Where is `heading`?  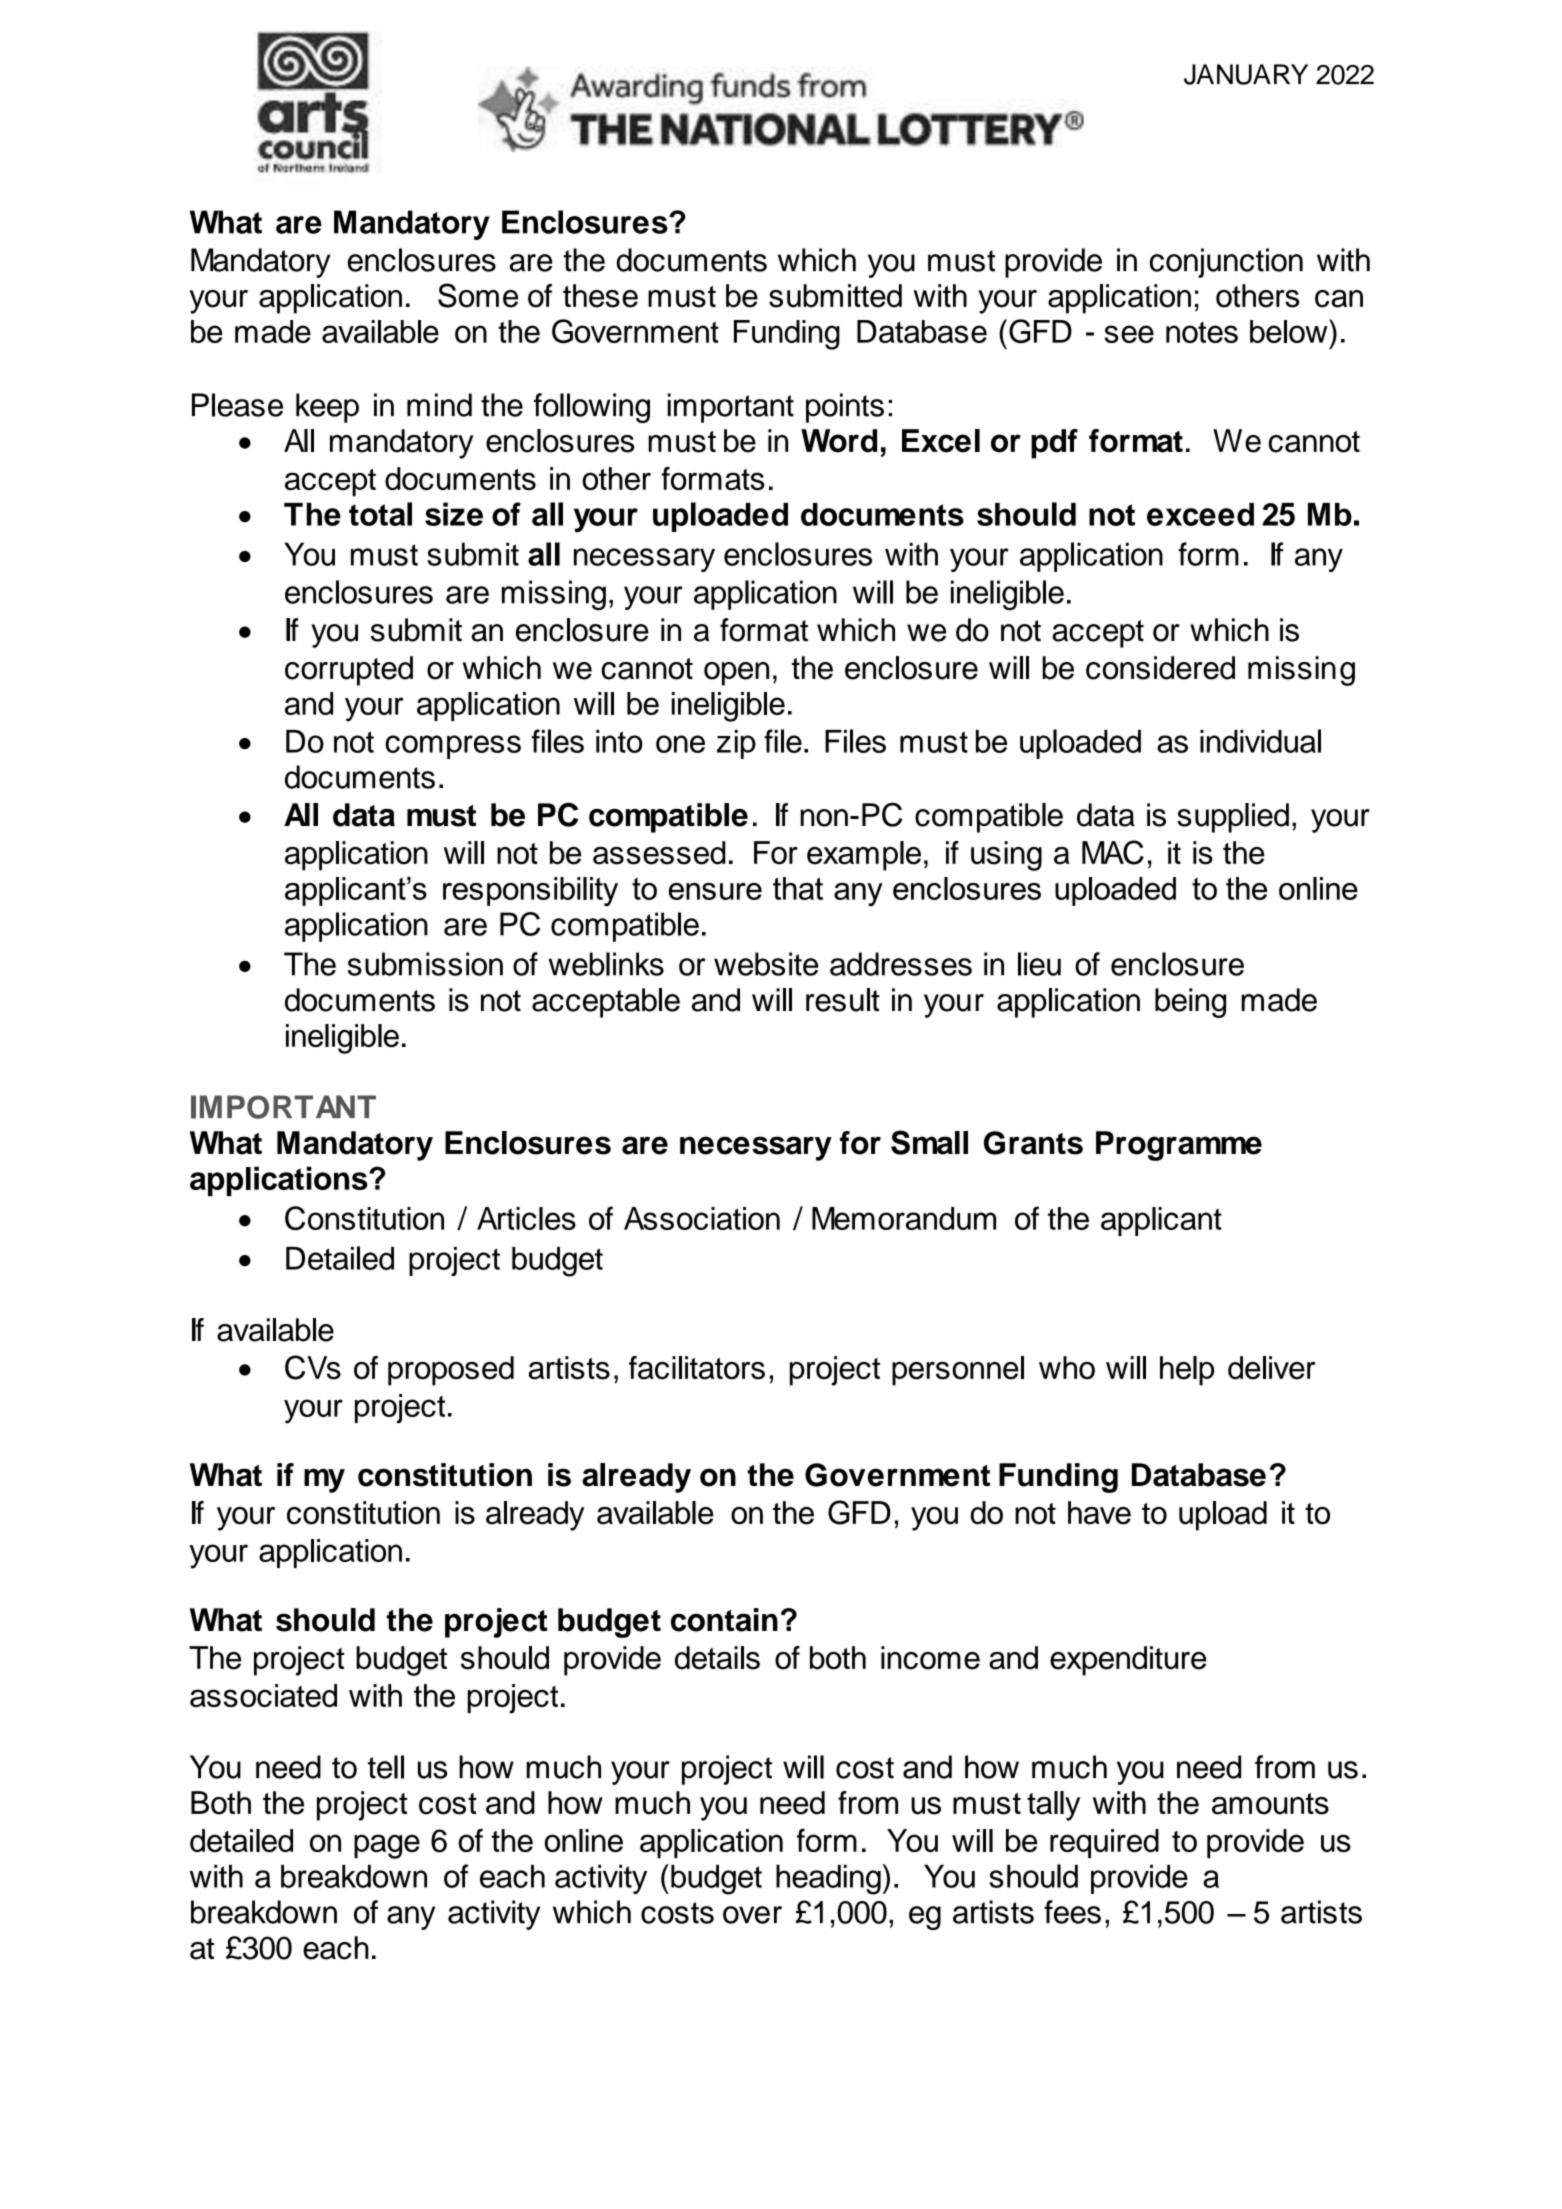 heading is located at coordinates (828, 1879).
